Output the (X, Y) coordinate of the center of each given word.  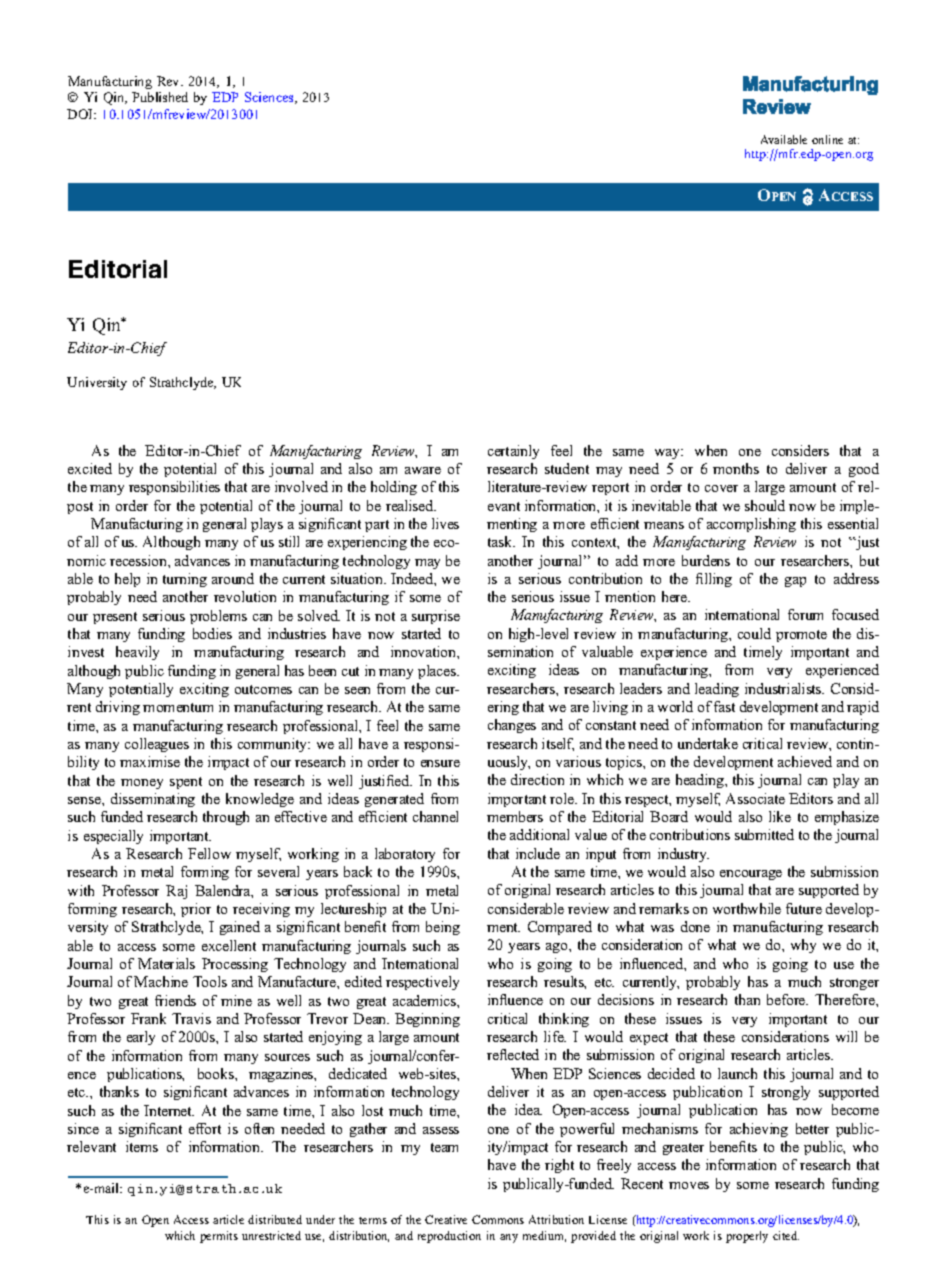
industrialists (784, 688)
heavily (137, 653)
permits (219, 1237)
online (827, 139)
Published (160, 97)
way (669, 454)
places (438, 672)
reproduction (449, 1237)
